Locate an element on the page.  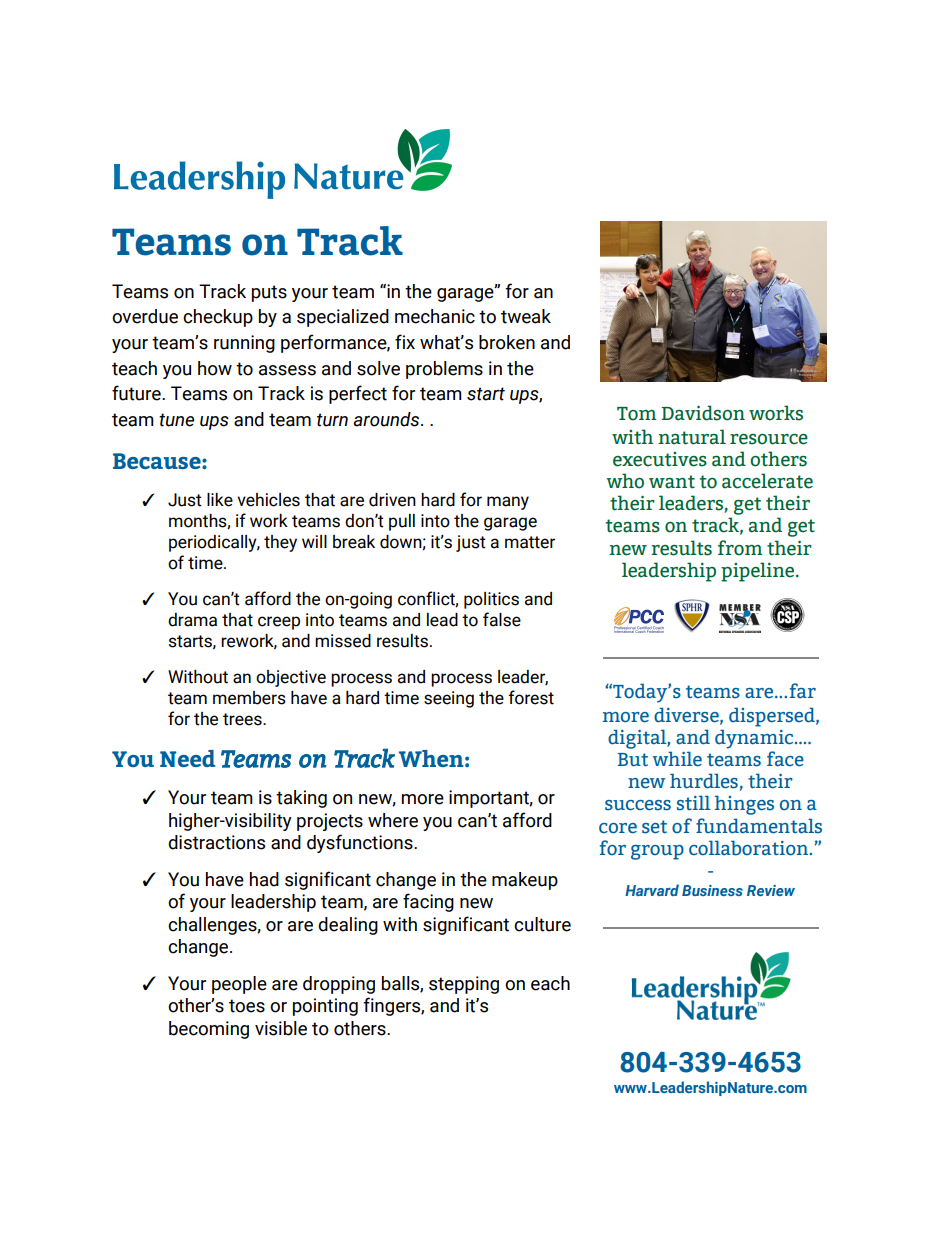
checkup is located at coordinates (218, 318).
